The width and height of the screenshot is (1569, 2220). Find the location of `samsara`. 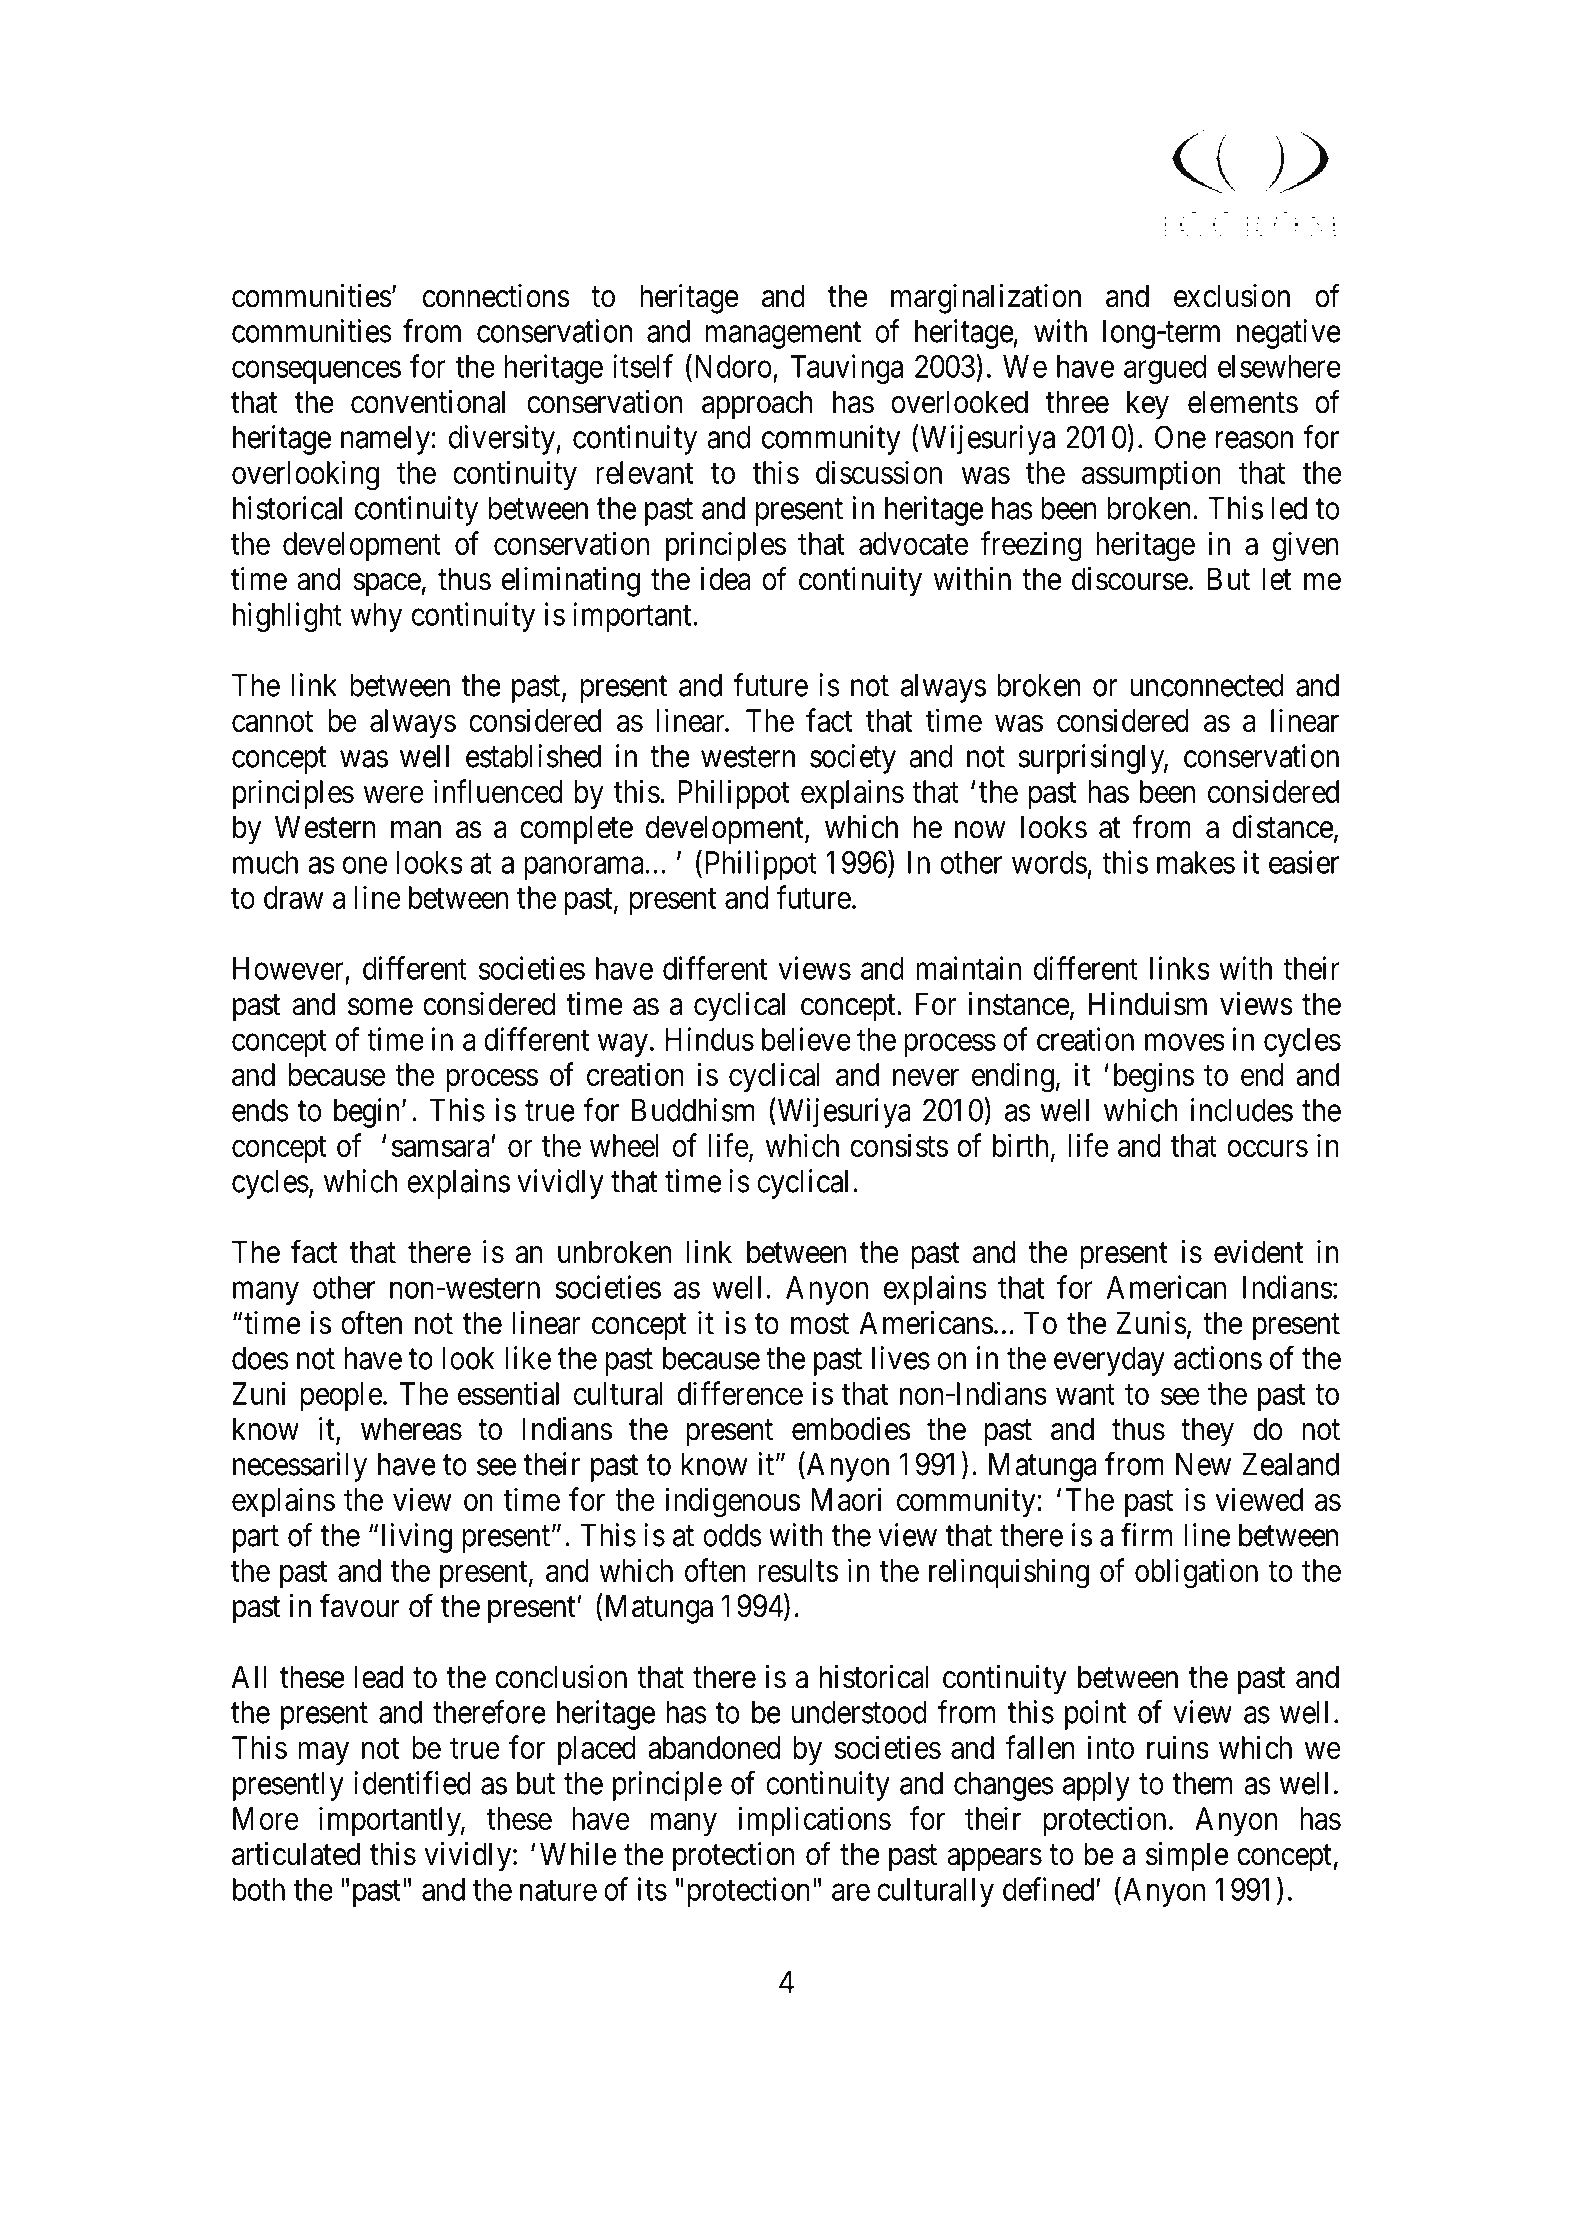

samsara is located at coordinates (442, 1148).
